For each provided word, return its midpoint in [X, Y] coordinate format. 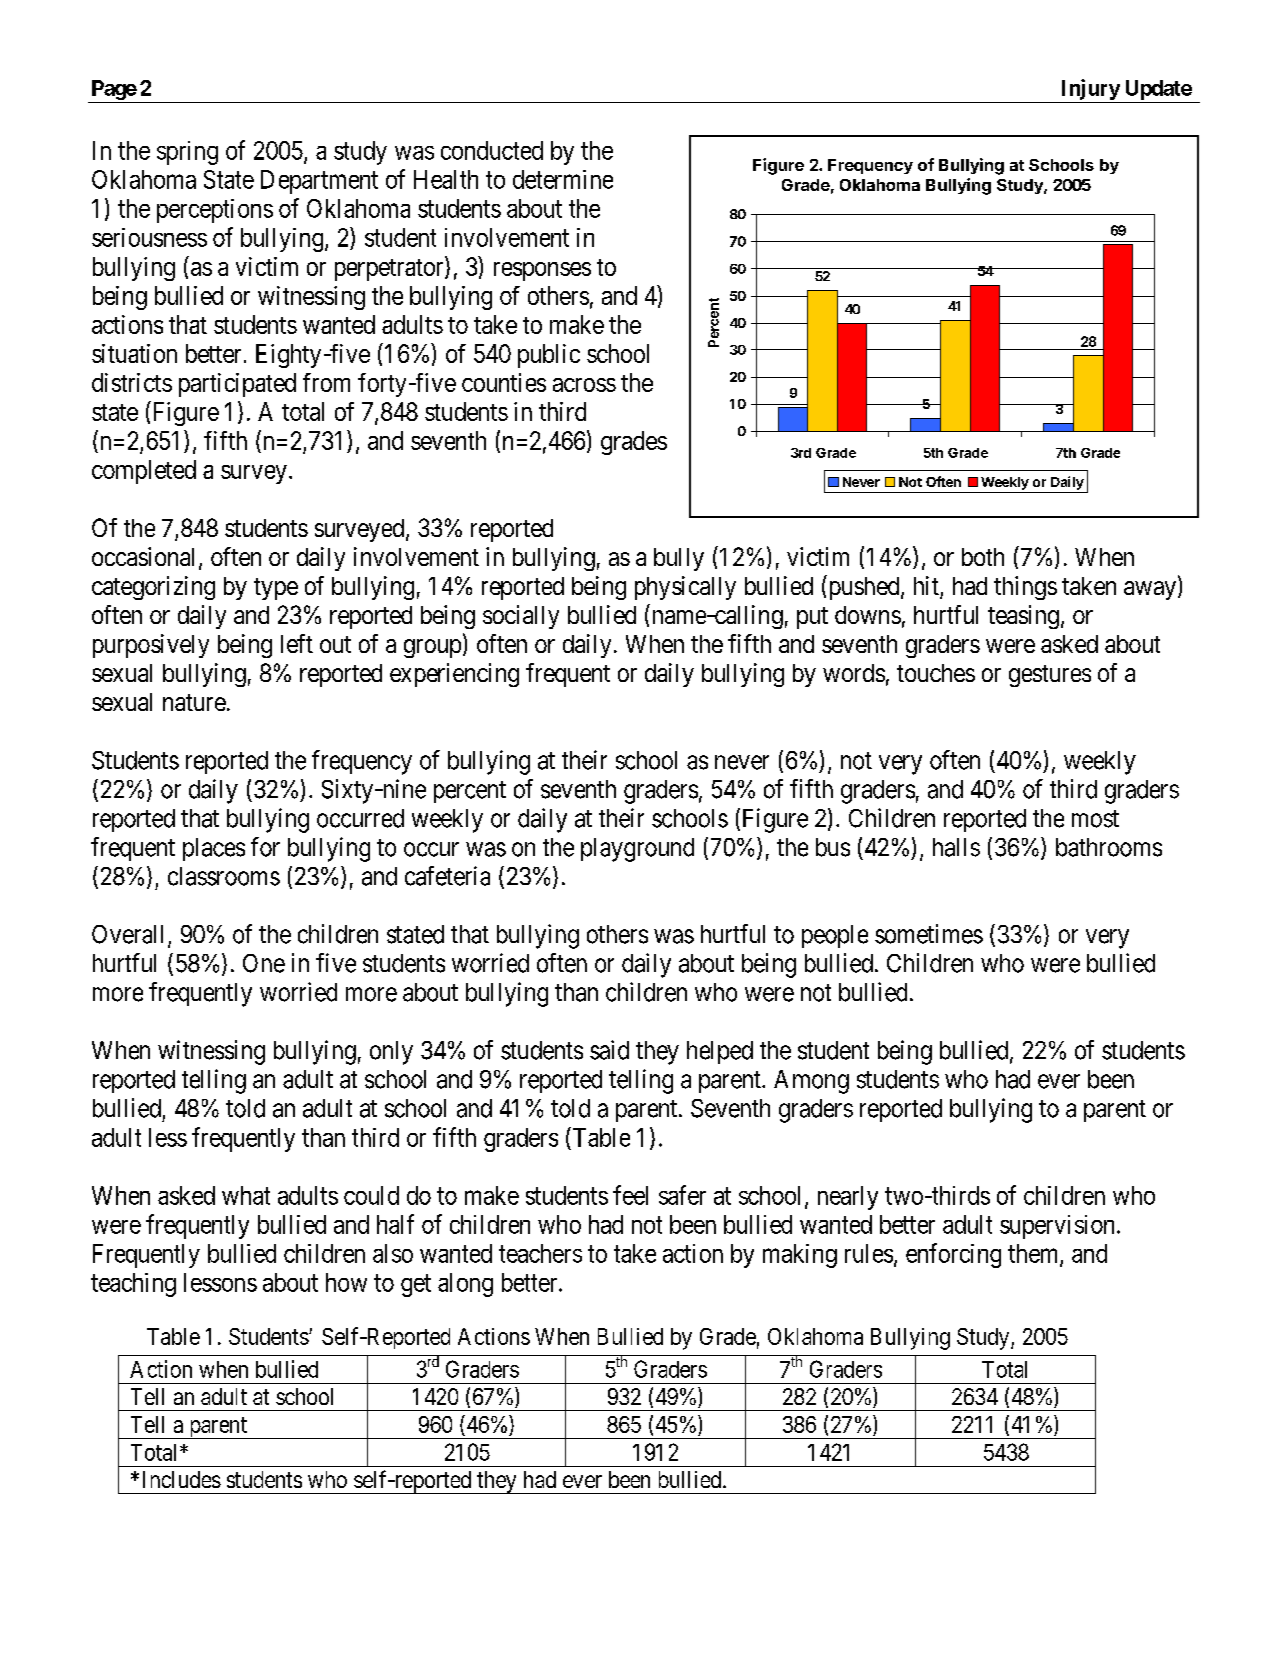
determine [563, 179]
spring [187, 153]
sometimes [929, 934]
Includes [182, 1479]
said [609, 1050]
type [276, 589]
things [1025, 588]
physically [685, 588]
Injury [1091, 89]
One [264, 963]
